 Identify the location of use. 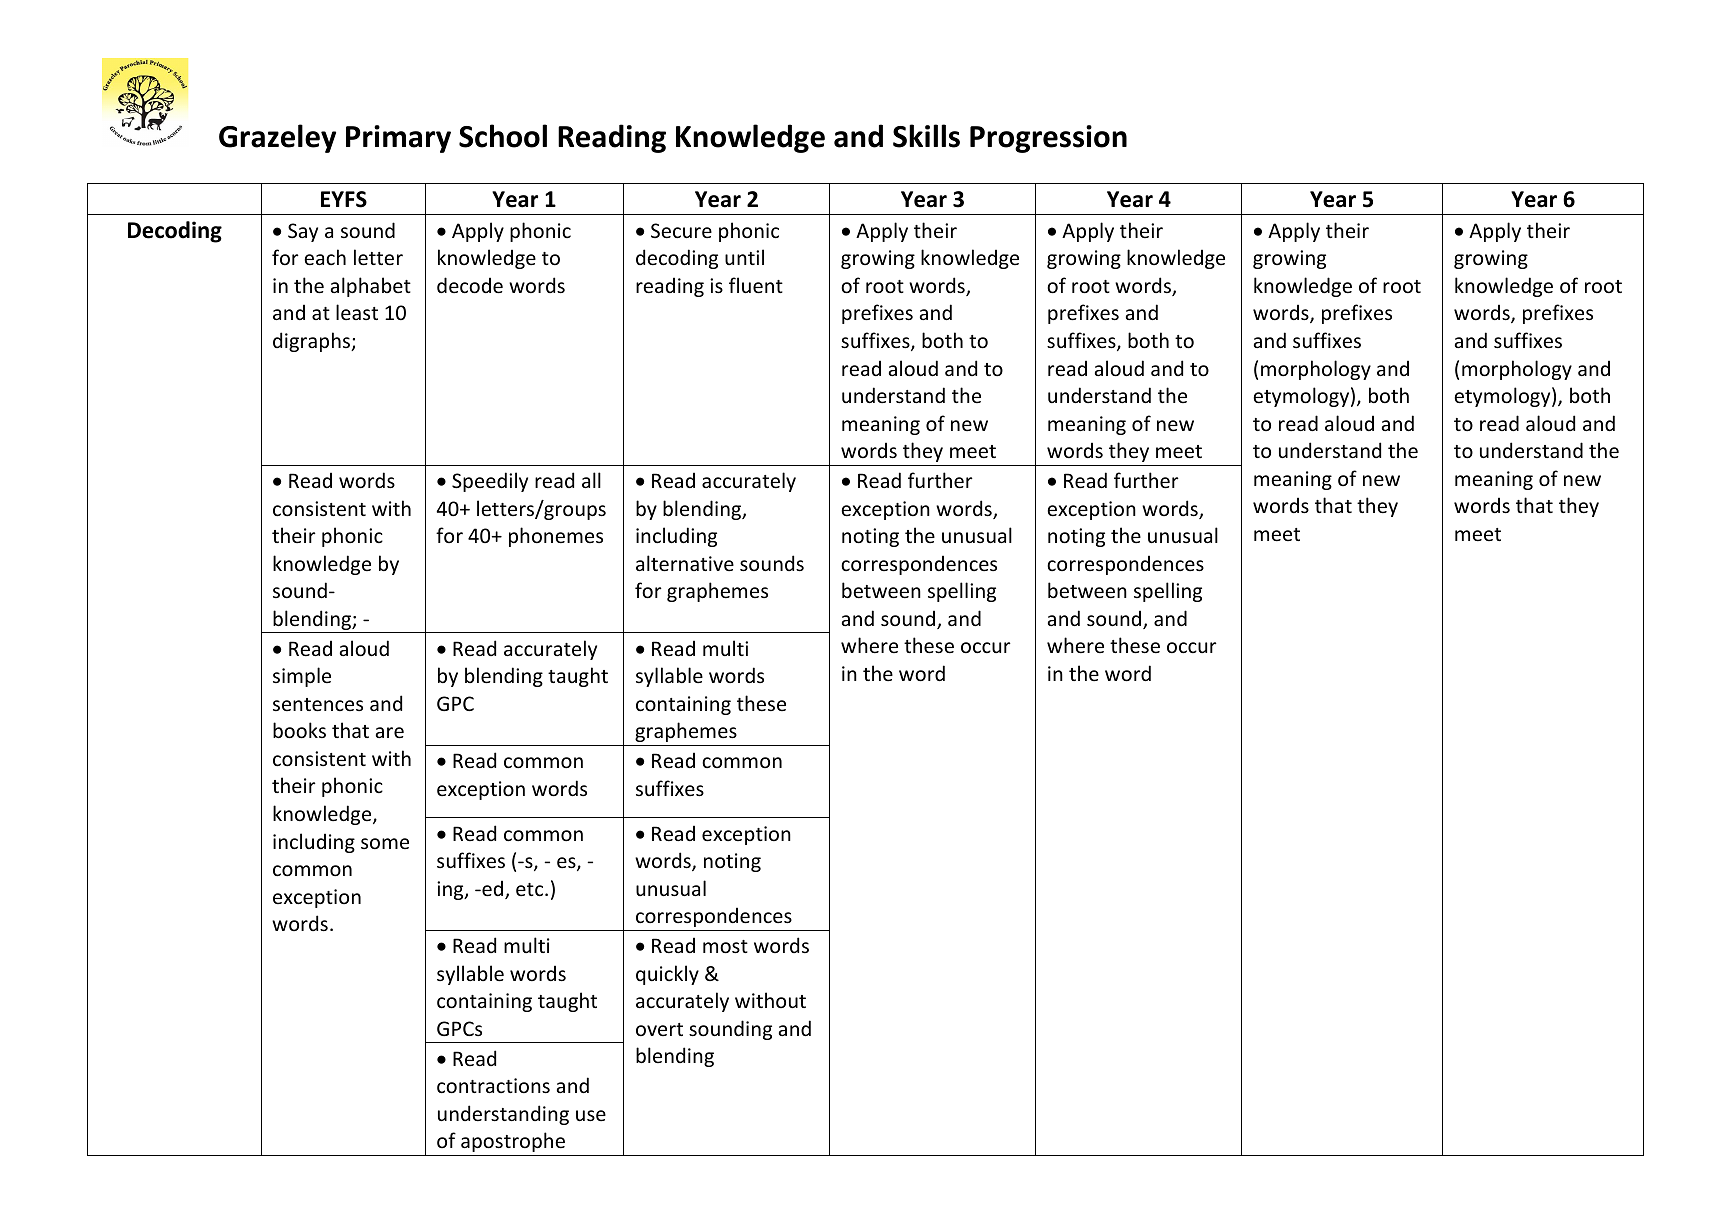
(591, 1116).
